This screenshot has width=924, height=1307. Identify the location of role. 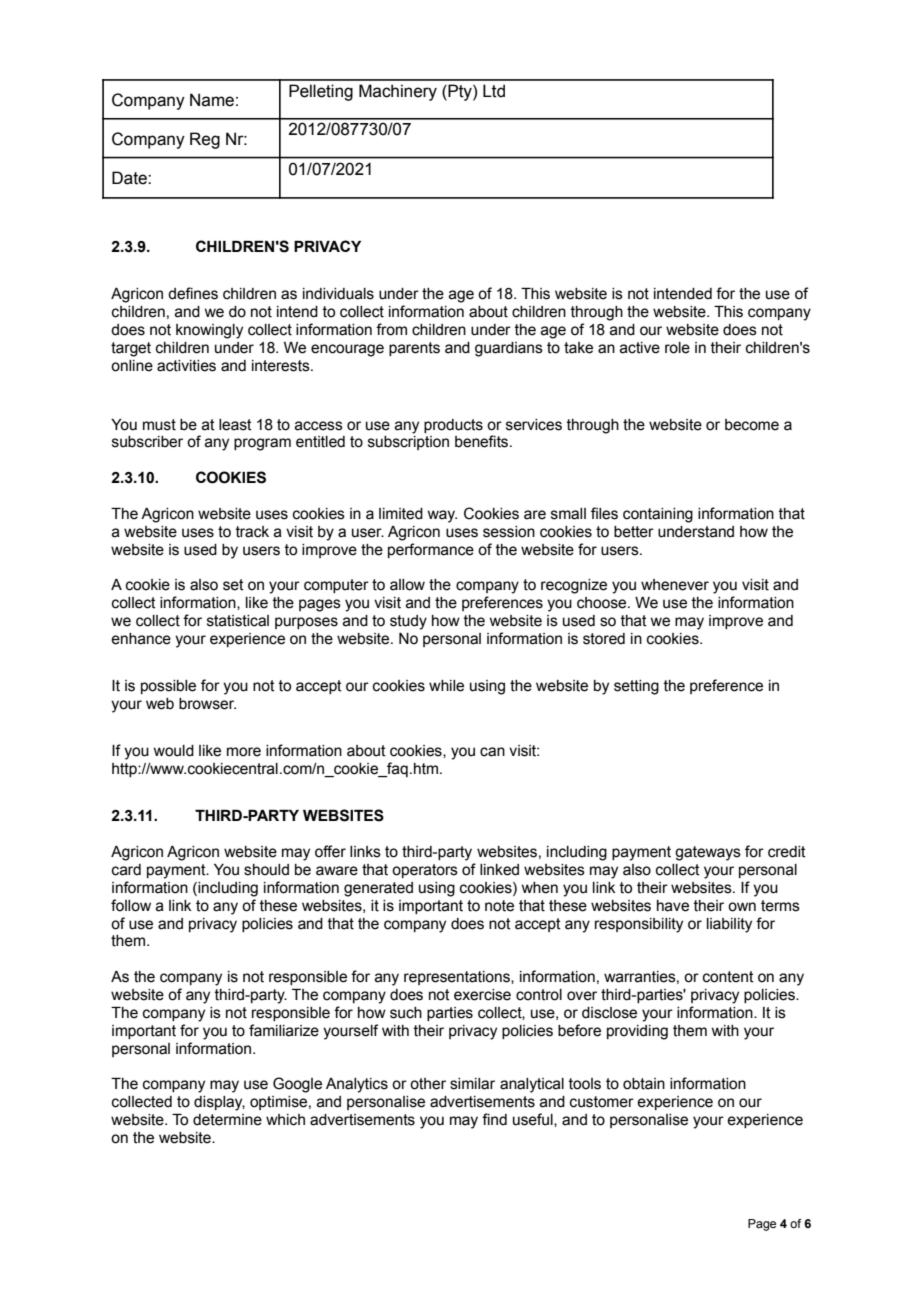
(677, 348).
